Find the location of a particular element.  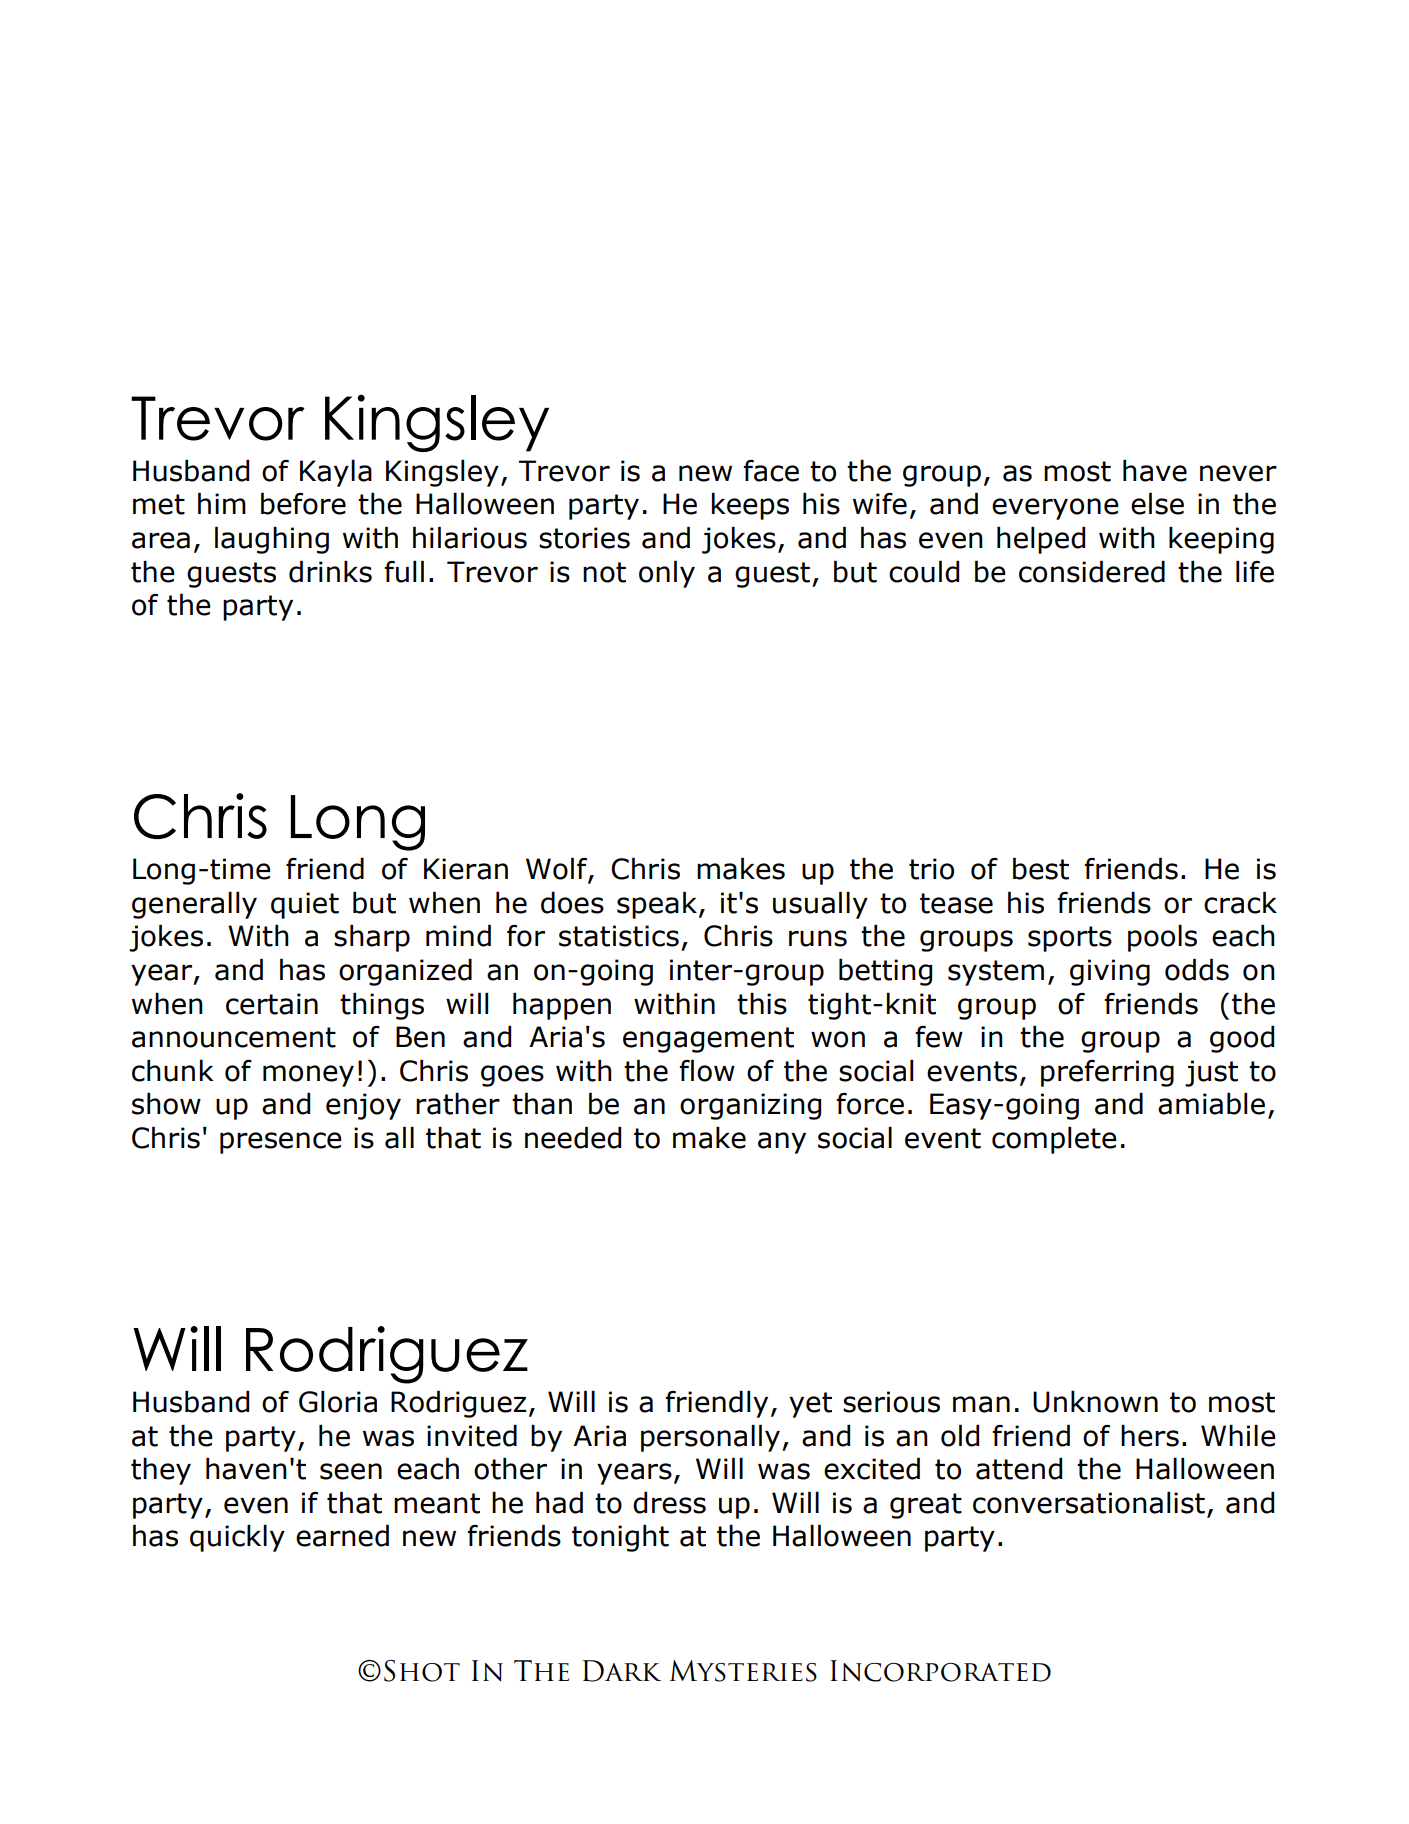

any is located at coordinates (782, 1143).
